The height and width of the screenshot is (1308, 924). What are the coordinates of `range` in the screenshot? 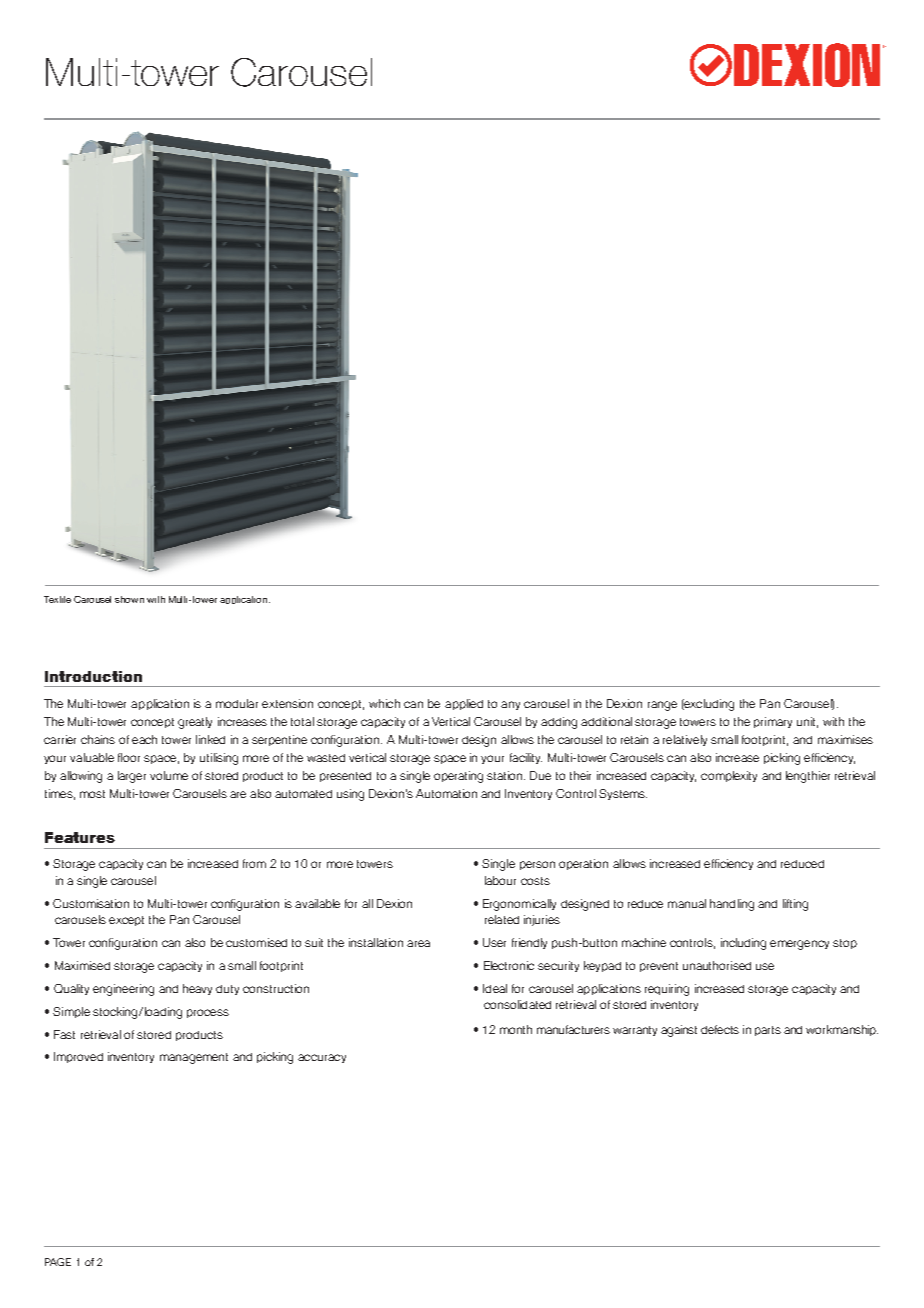 It's located at (662, 706).
